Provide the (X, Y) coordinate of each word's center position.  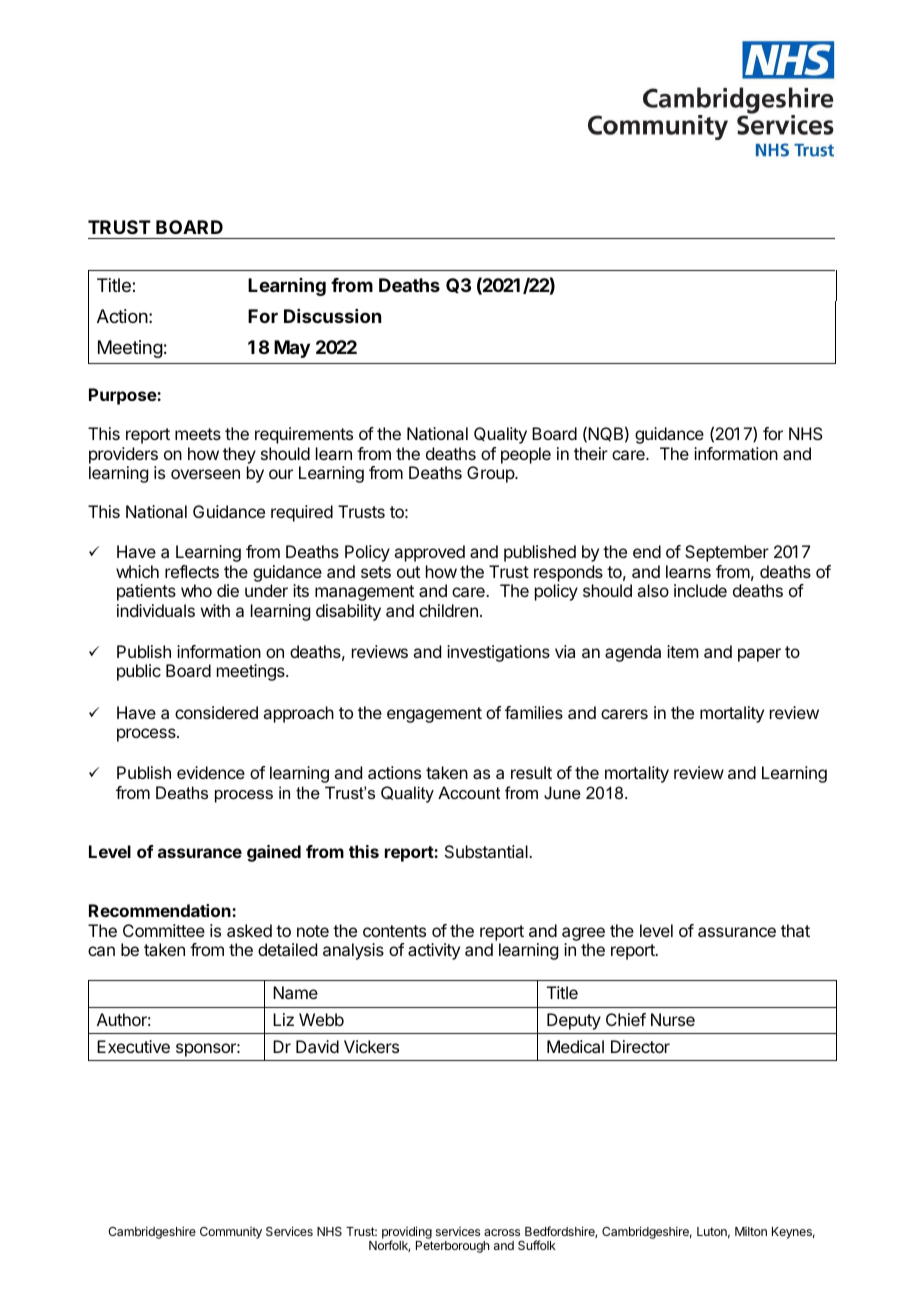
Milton (751, 1231)
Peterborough (452, 1247)
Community (231, 1233)
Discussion (332, 316)
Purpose (123, 396)
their (591, 453)
